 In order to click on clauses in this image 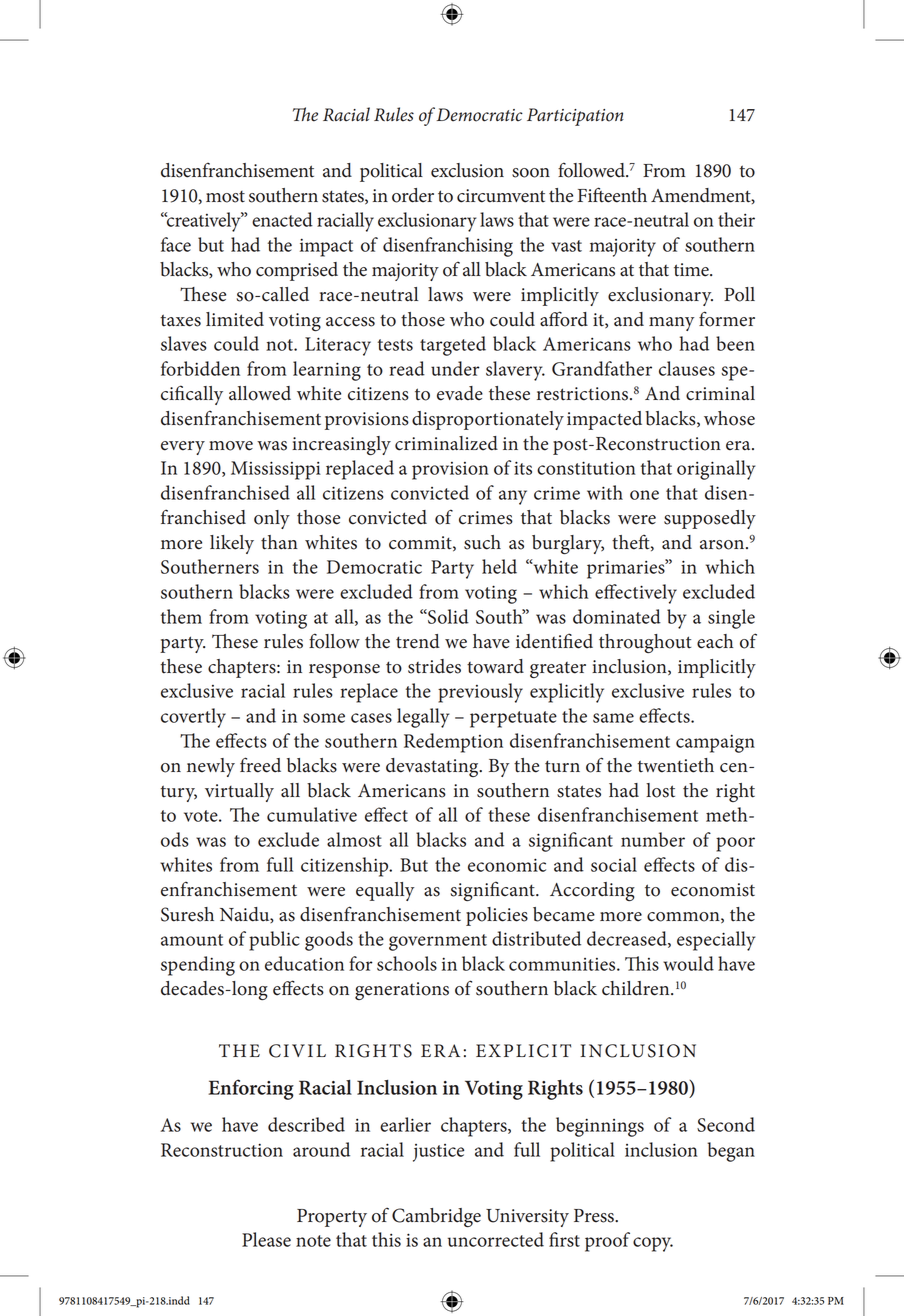, I will do `click(687, 368)`.
